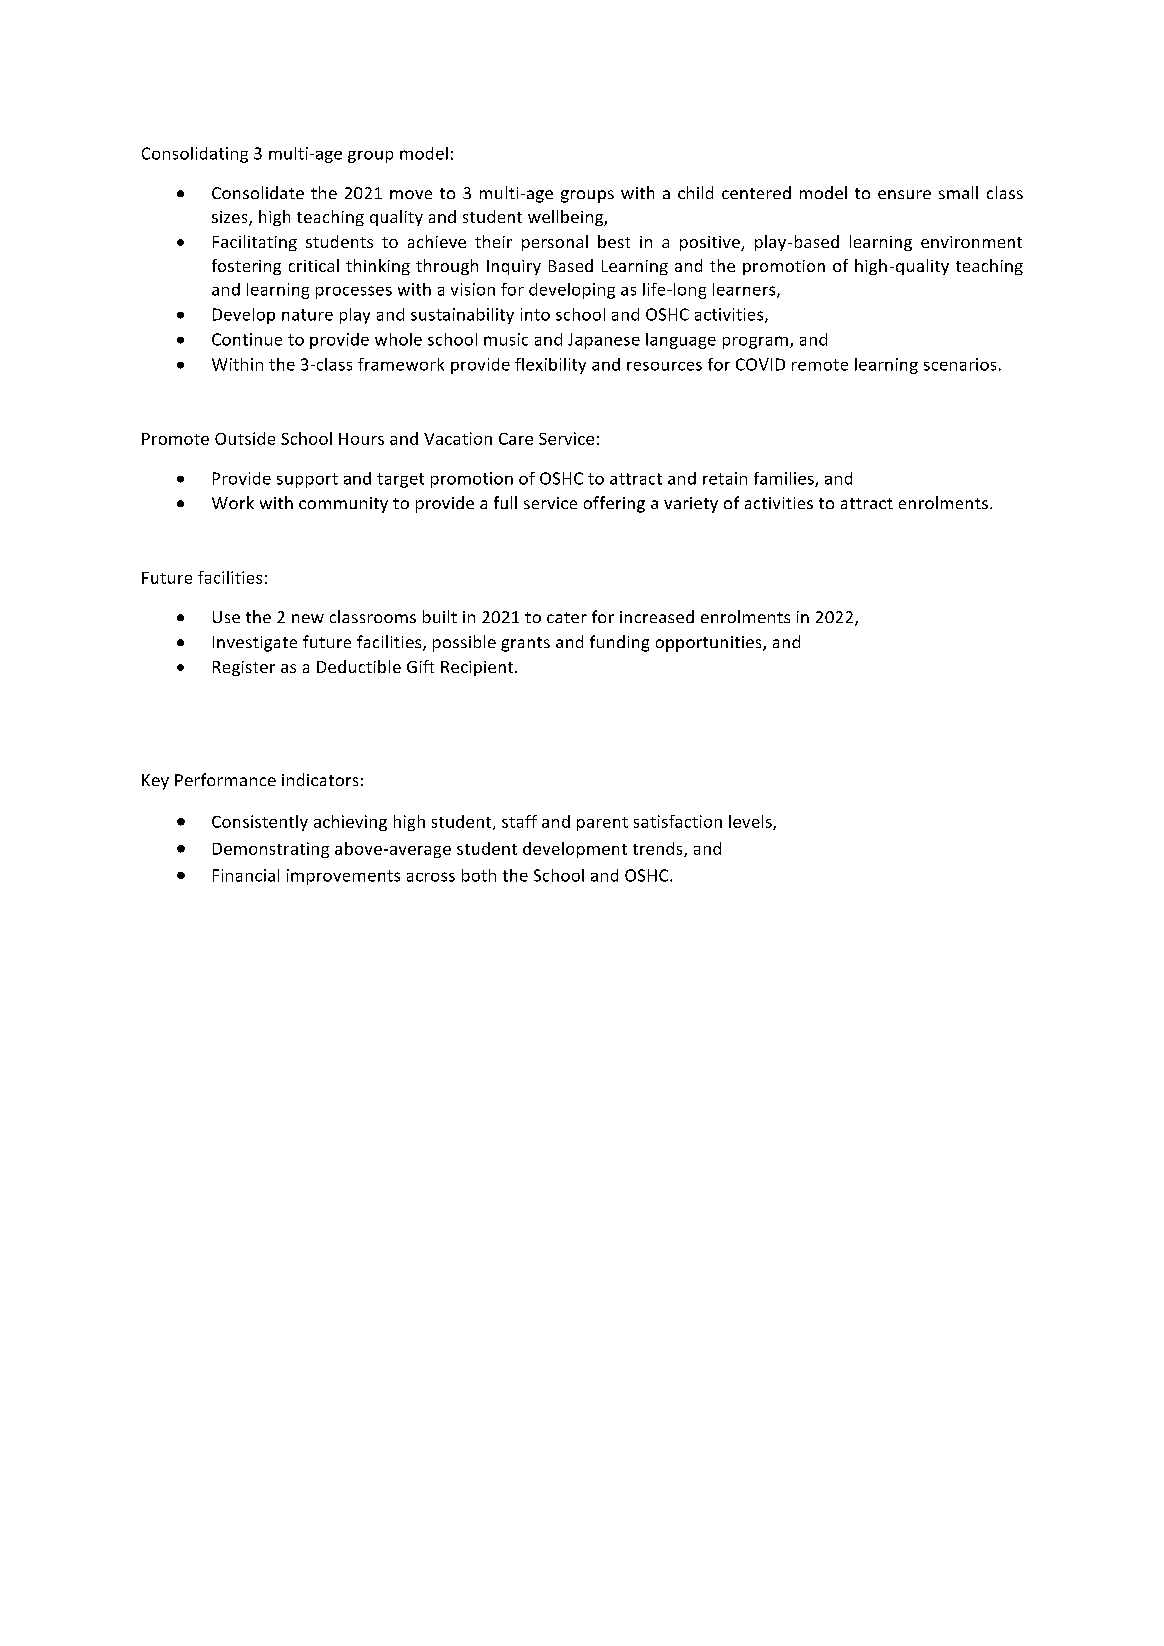 Image resolution: width=1164 pixels, height=1646 pixels. What do you see at coordinates (258, 192) in the image?
I see `Consolidate` at bounding box center [258, 192].
